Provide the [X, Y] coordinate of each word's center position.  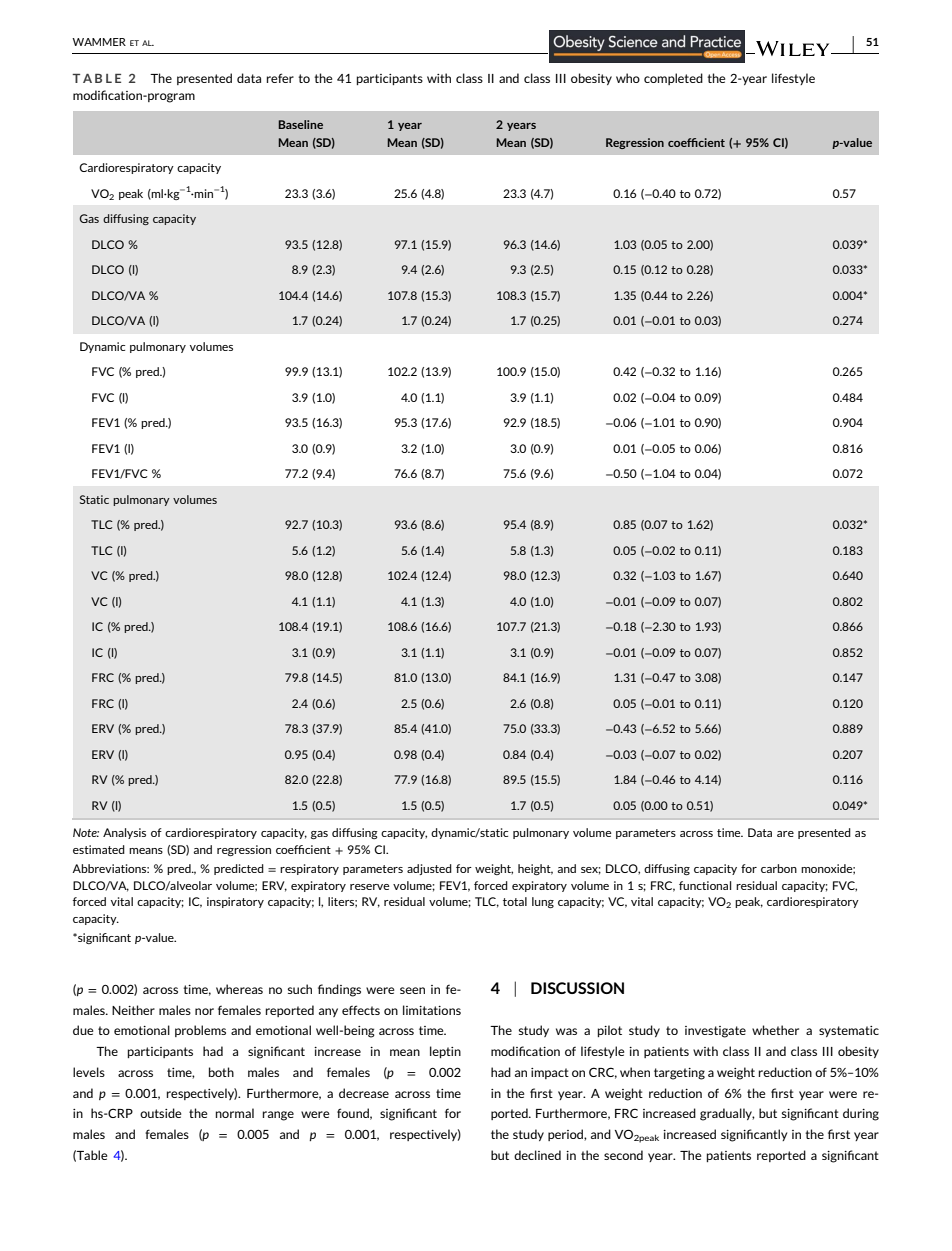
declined [537, 1155]
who [628, 78]
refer [280, 78]
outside [160, 1113]
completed [673, 79]
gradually [727, 1114]
